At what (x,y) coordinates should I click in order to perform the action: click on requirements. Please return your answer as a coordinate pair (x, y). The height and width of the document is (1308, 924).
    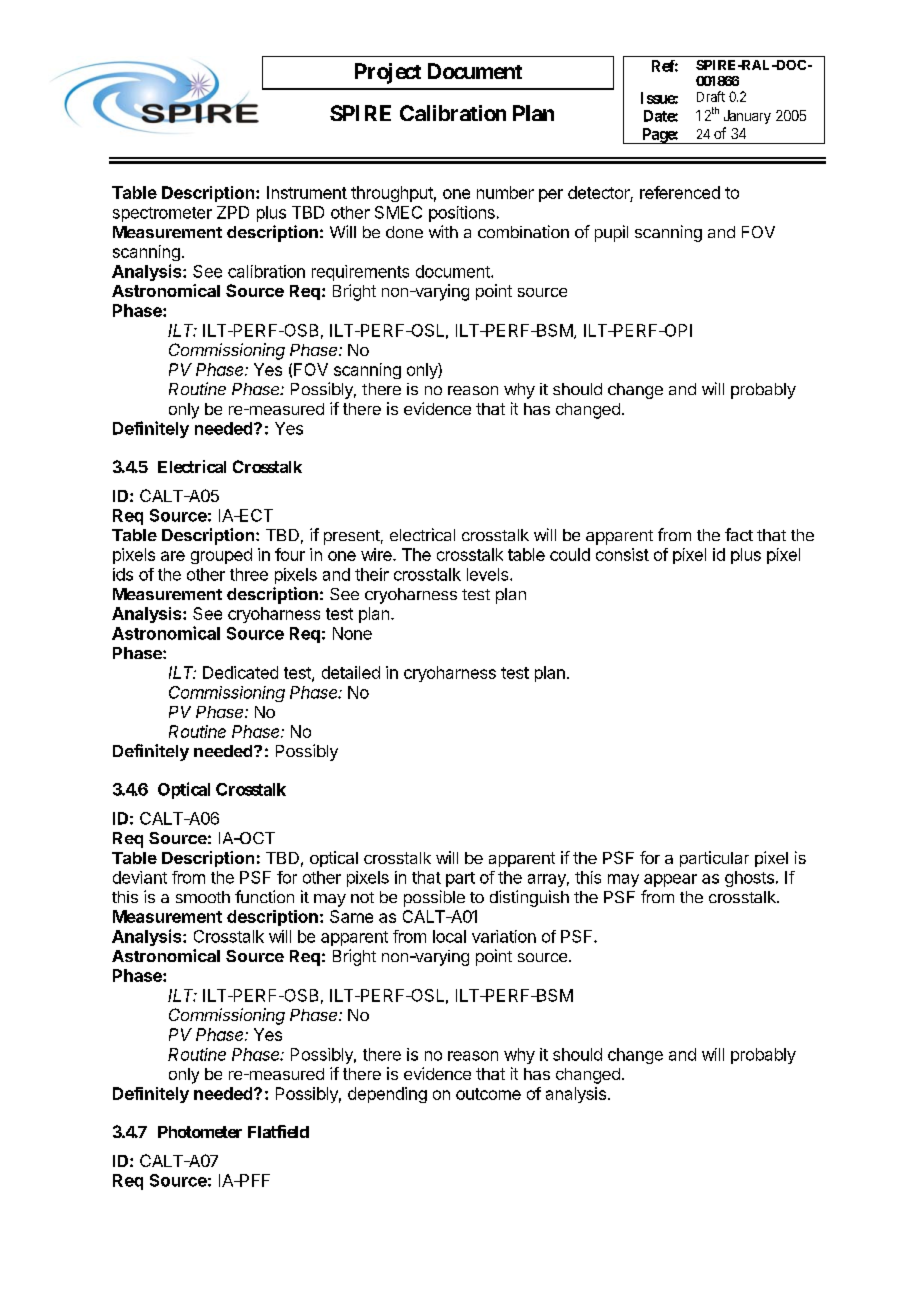
    Looking at the image, I should click on (360, 273).
